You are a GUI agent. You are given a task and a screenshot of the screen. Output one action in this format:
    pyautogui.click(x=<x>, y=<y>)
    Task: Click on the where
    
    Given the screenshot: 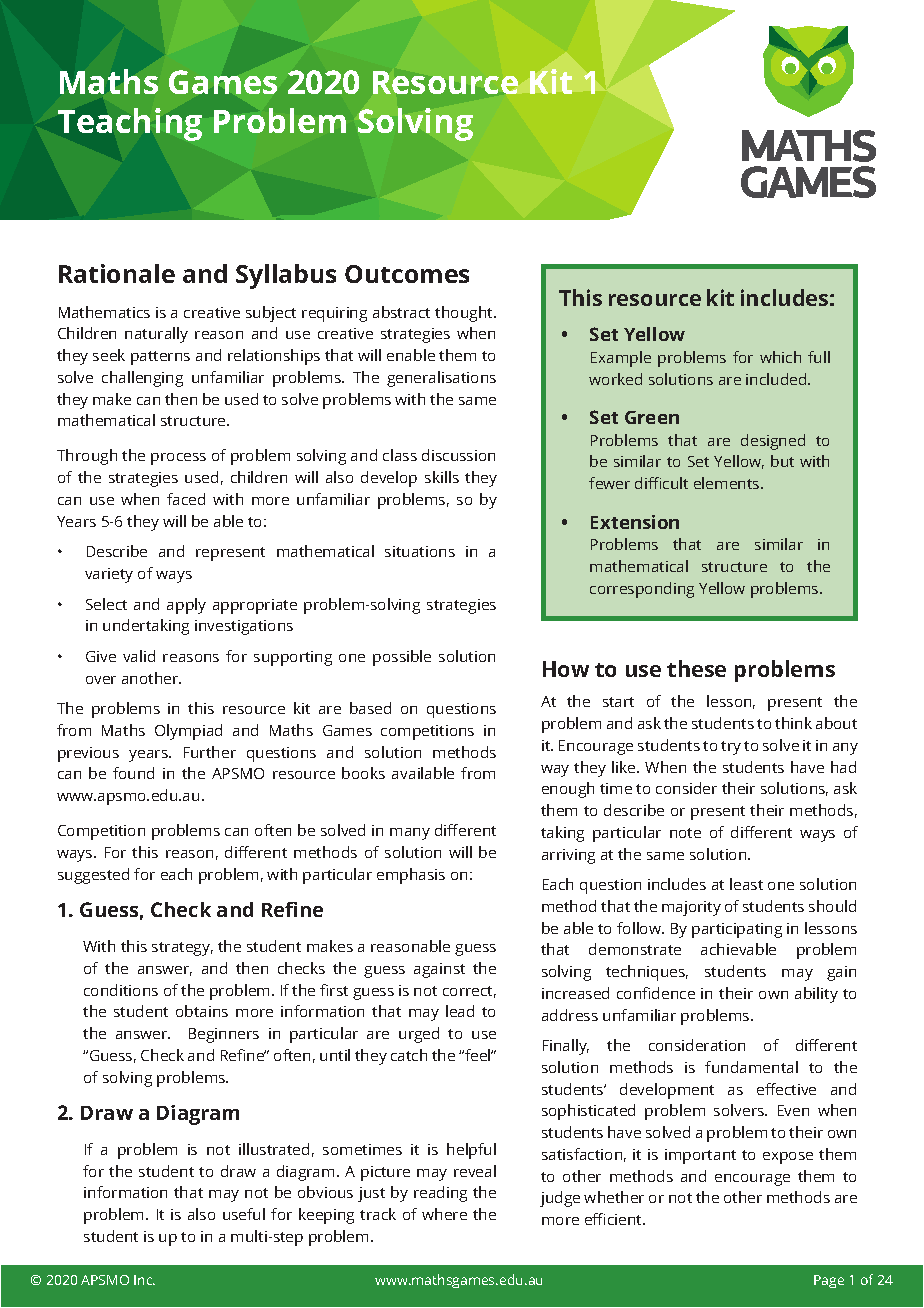 What is the action you would take?
    pyautogui.click(x=444, y=1214)
